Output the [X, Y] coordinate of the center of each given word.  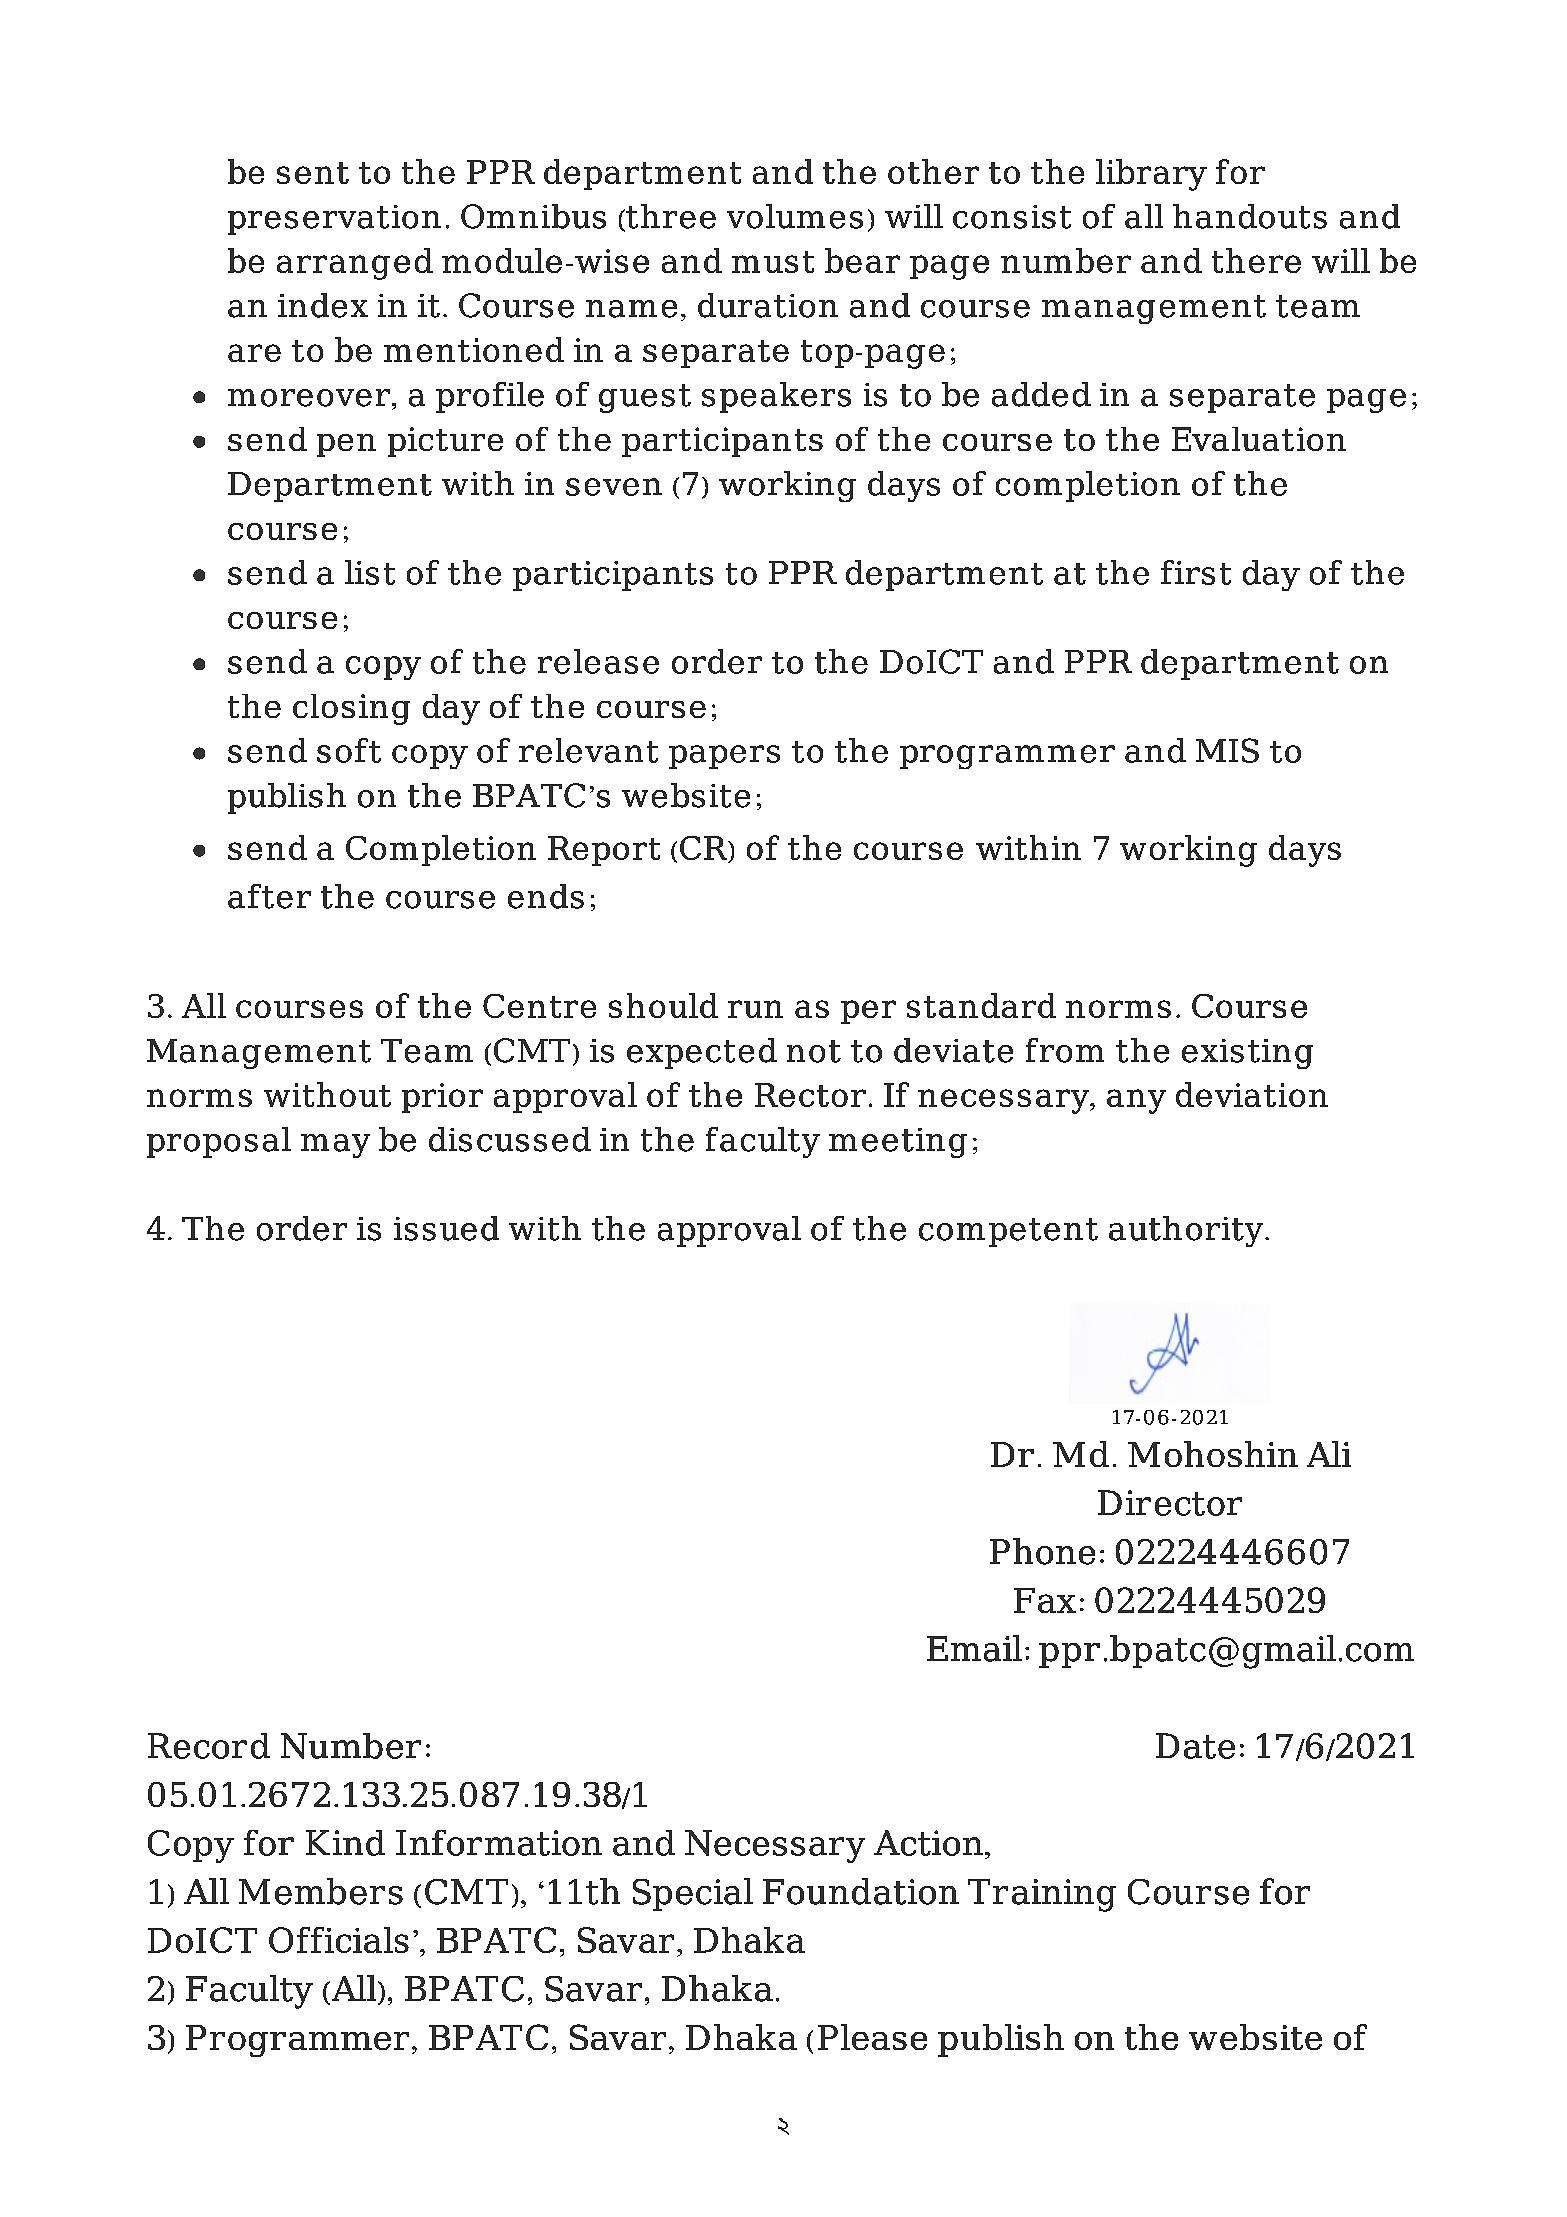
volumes [795, 216]
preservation [334, 220]
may [335, 1146]
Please [872, 2037]
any [1136, 1101]
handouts [1250, 216]
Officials [339, 1940]
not [814, 1051]
